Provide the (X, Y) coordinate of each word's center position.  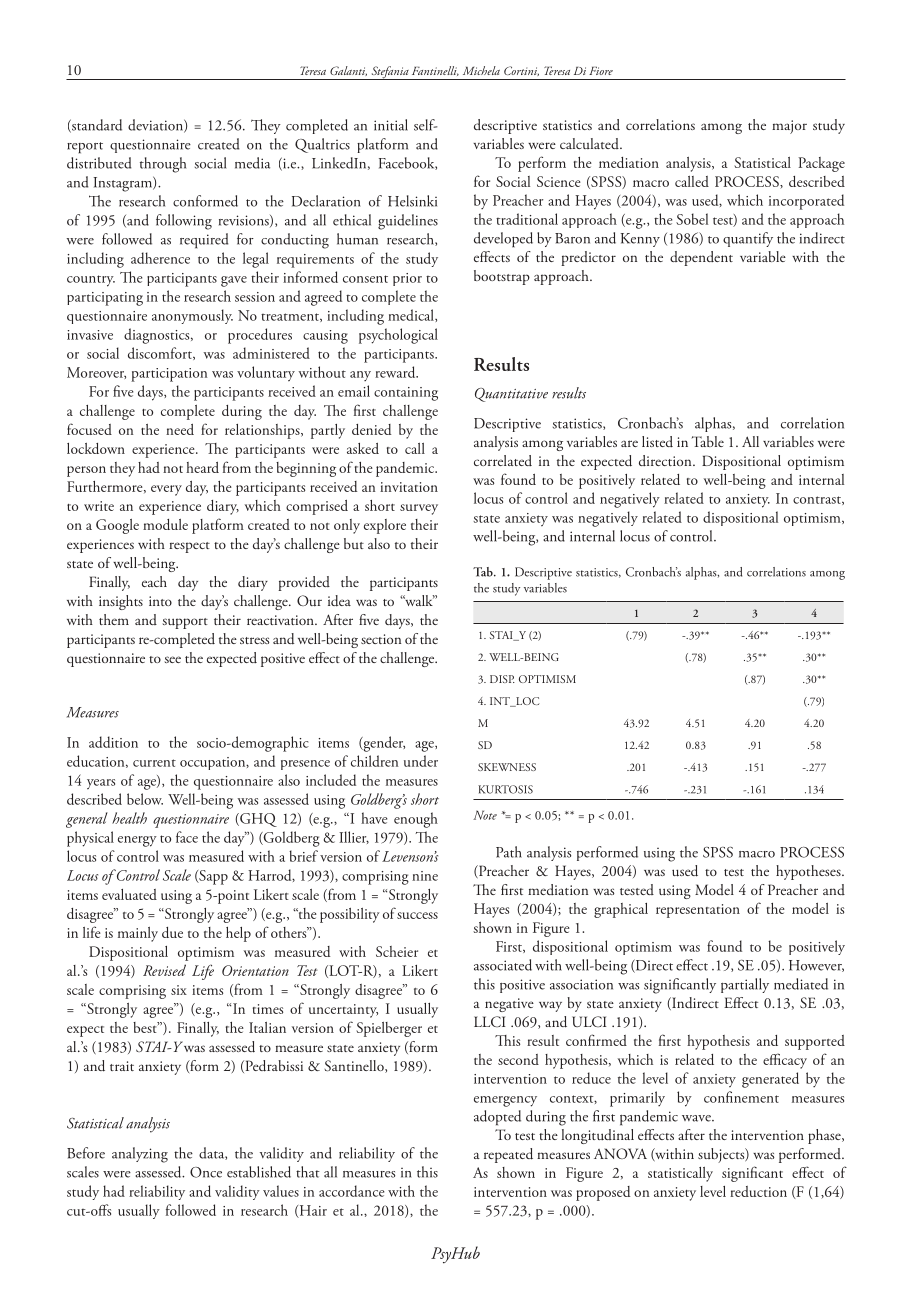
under (421, 761)
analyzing (140, 1155)
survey (419, 509)
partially (745, 985)
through (163, 165)
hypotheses (809, 872)
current (154, 763)
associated (503, 965)
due (172, 932)
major (789, 127)
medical (412, 315)
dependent (701, 258)
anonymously (192, 316)
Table (708, 441)
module (165, 524)
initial (391, 125)
